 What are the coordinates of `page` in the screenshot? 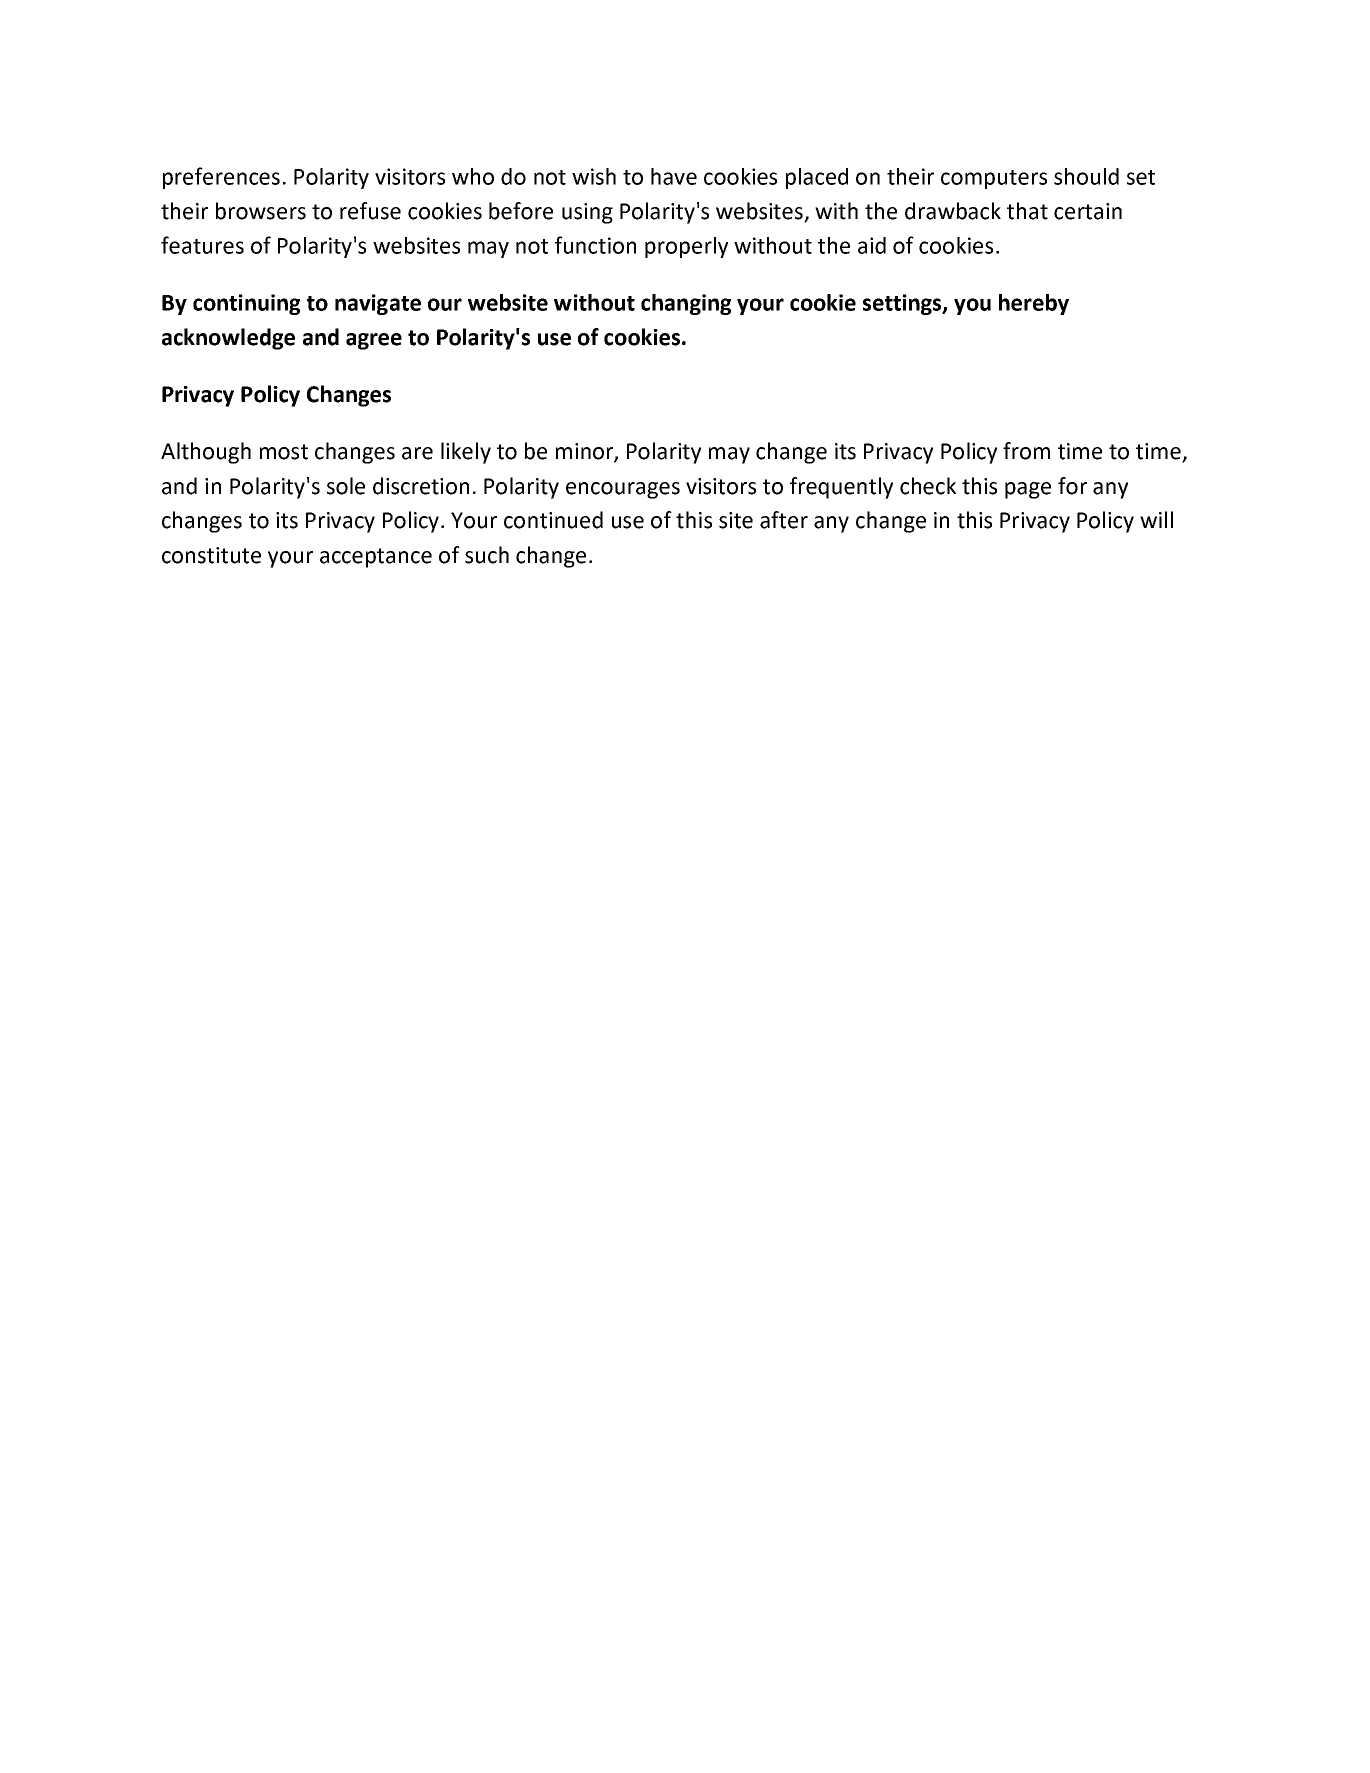 It's located at (1028, 490).
